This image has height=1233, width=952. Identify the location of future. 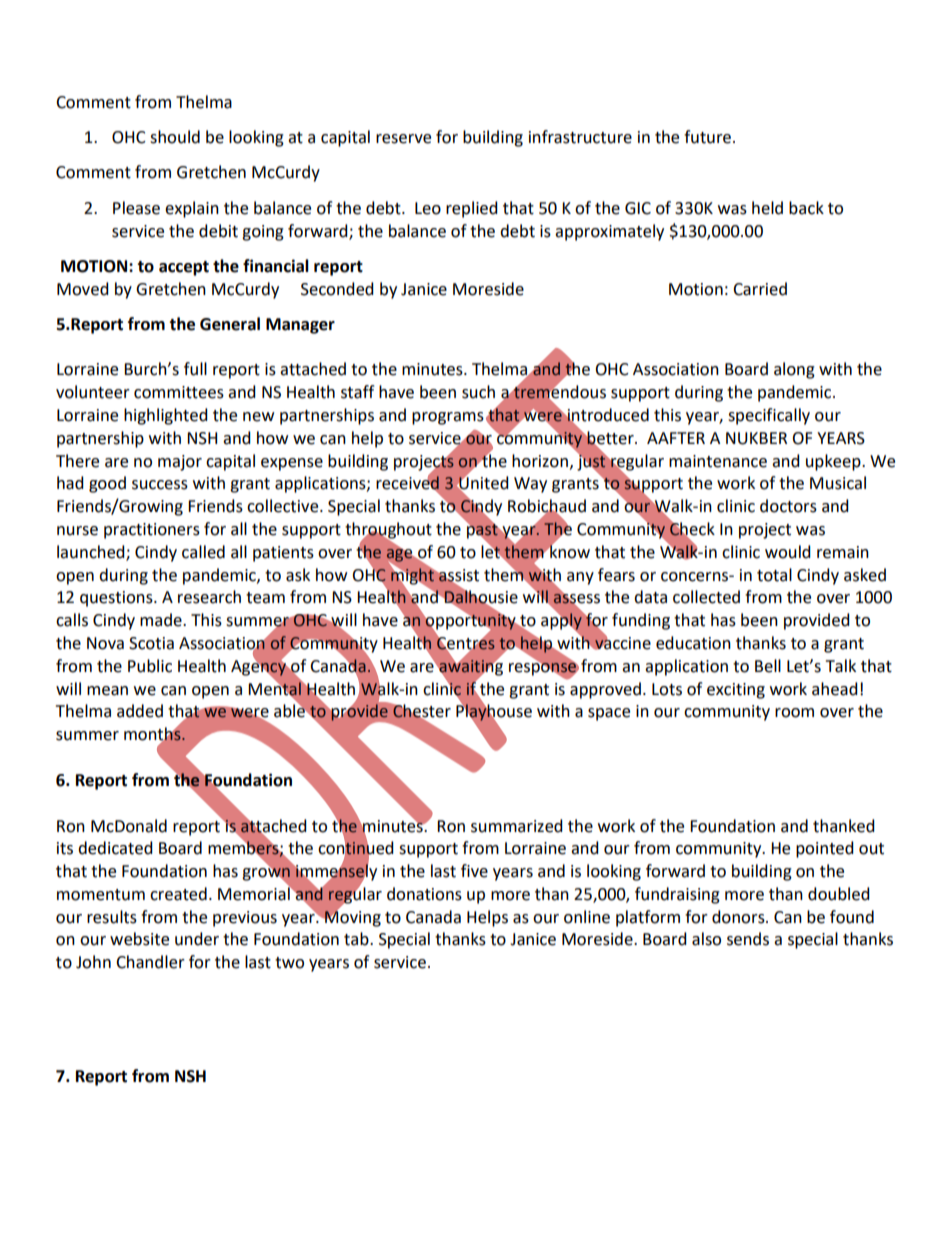
(707, 137).
